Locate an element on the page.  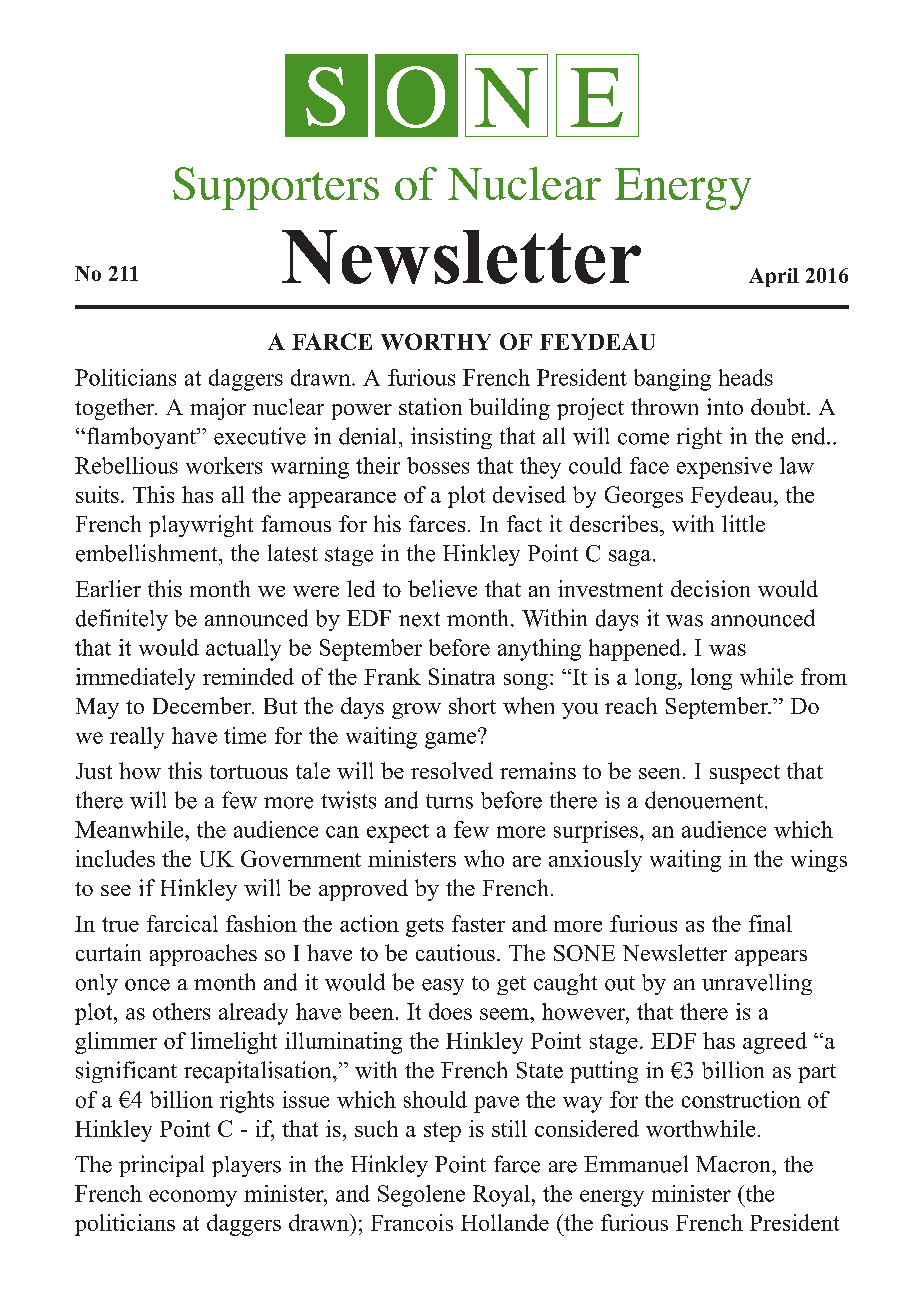
workers is located at coordinates (224, 465).
